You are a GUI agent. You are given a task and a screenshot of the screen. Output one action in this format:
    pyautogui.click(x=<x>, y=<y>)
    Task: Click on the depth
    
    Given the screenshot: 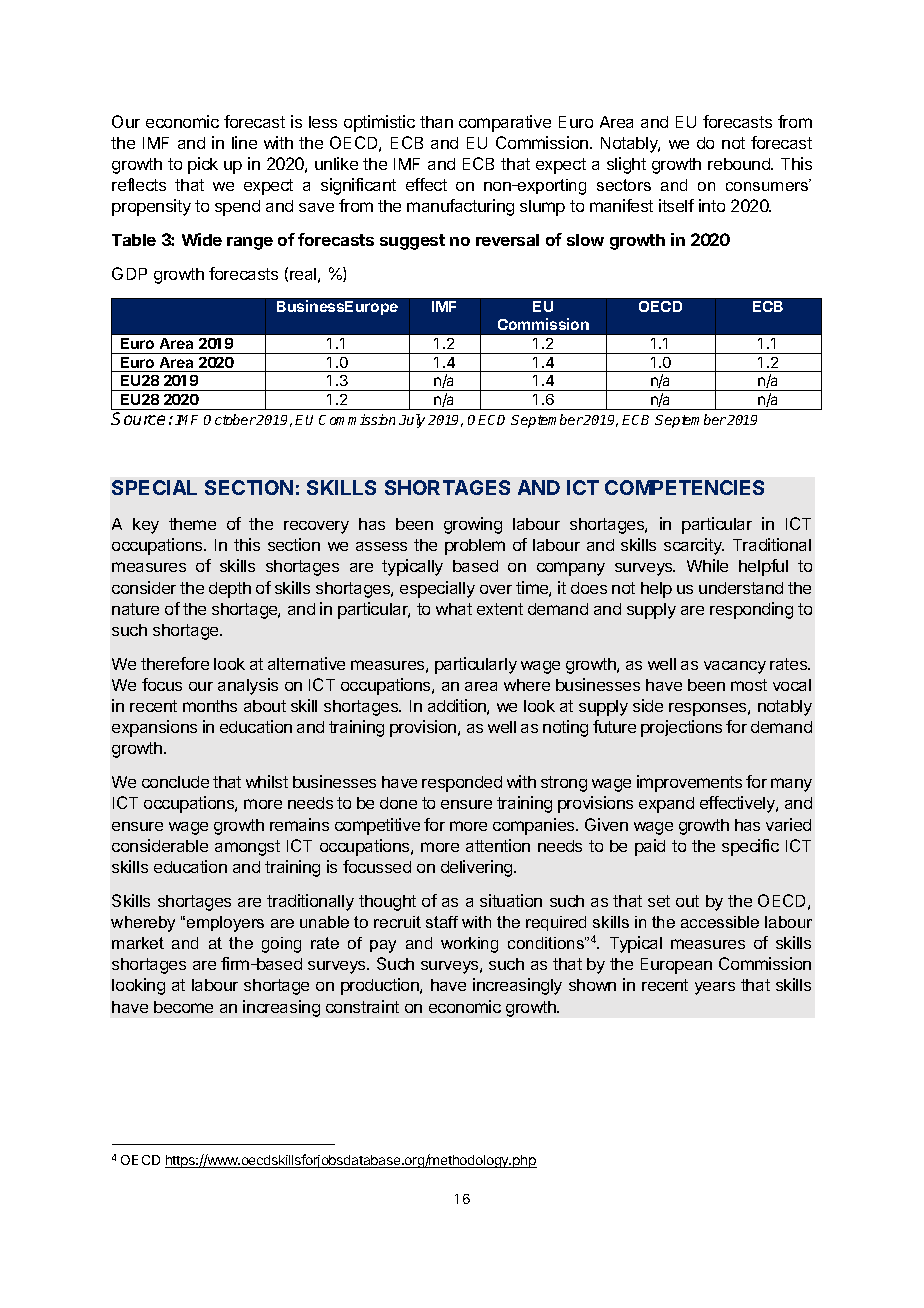 What is the action you would take?
    pyautogui.click(x=230, y=590)
